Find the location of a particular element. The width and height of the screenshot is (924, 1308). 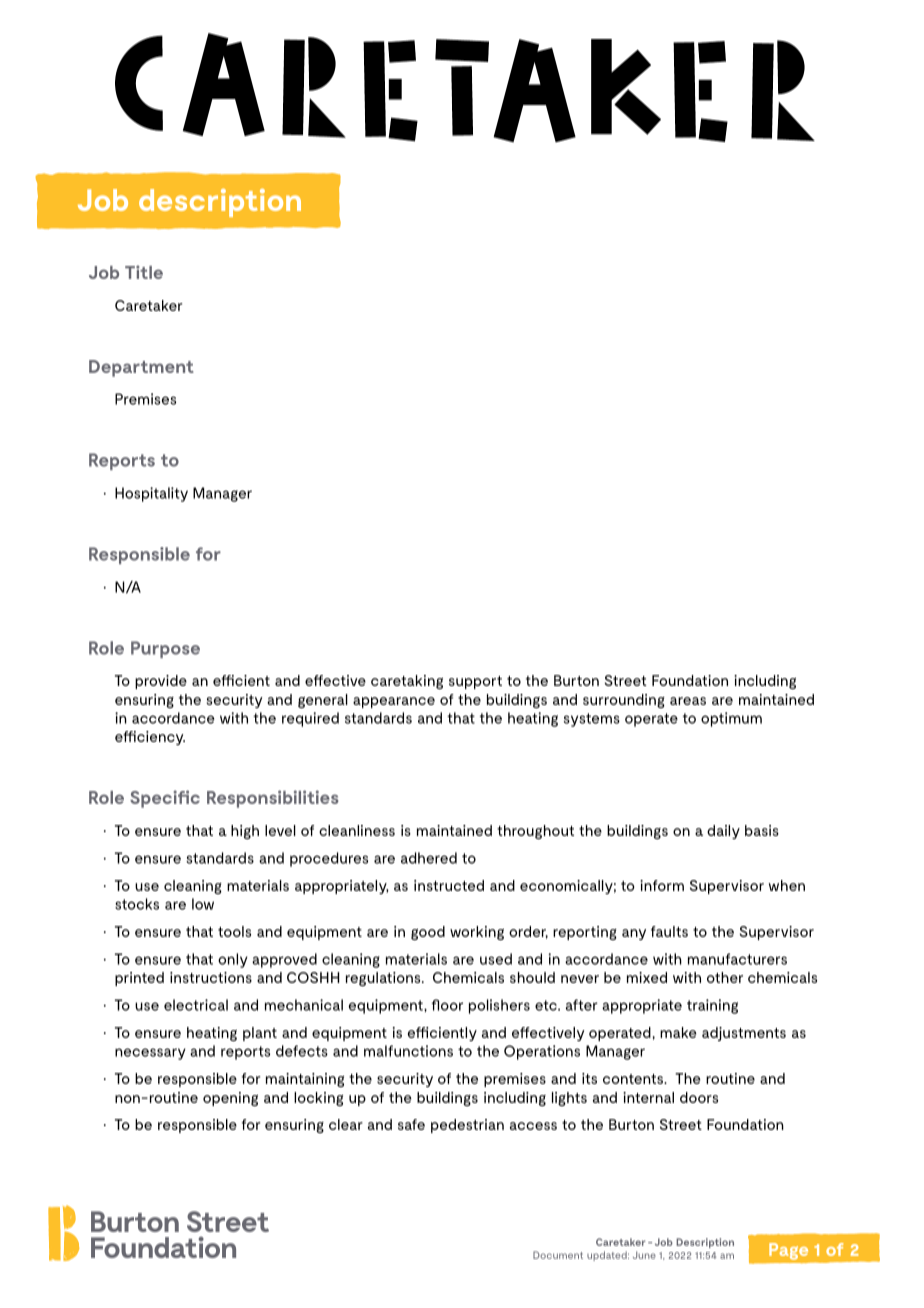

optimum is located at coordinates (731, 719).
